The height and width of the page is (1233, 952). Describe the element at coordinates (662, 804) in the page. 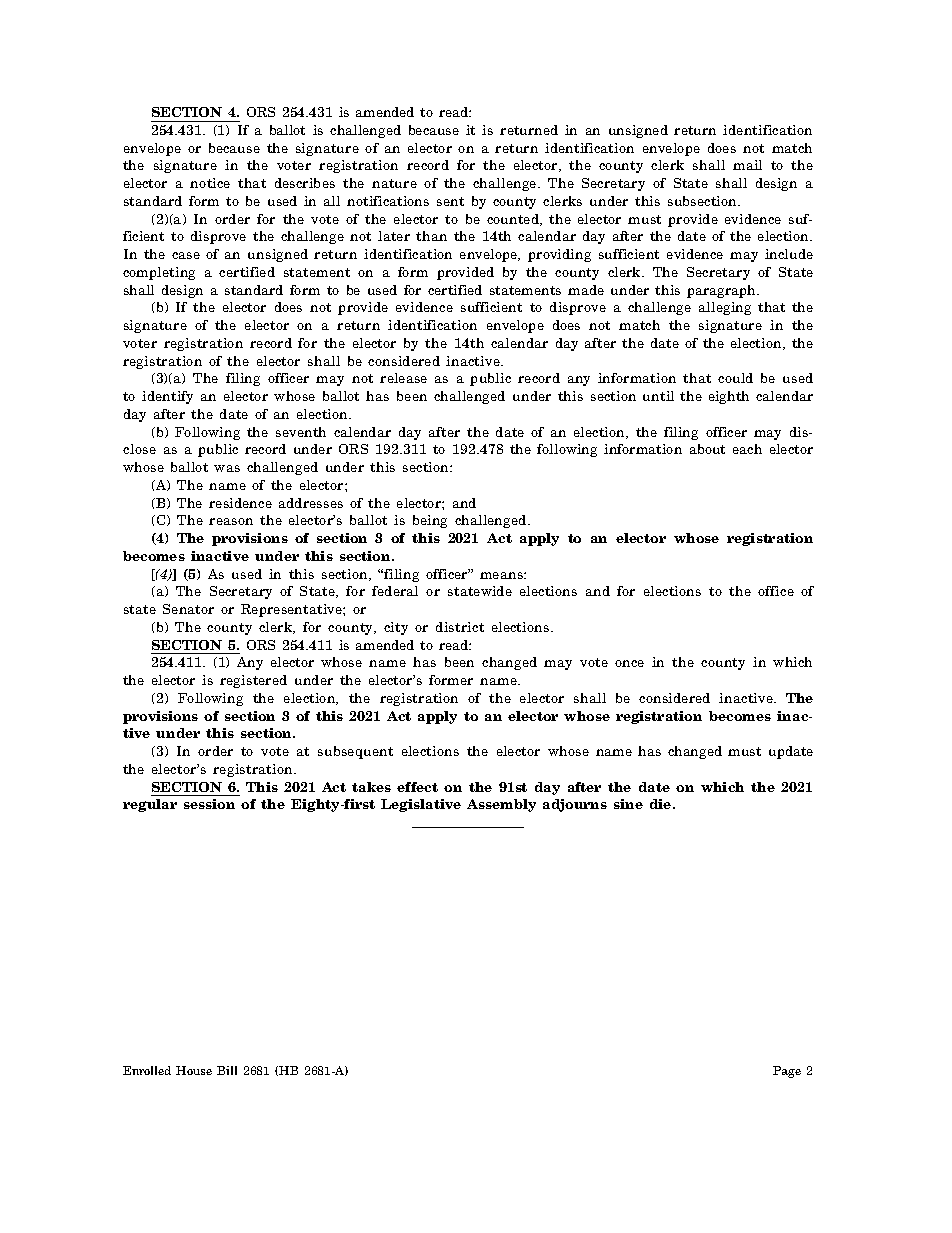

I see `die` at that location.
